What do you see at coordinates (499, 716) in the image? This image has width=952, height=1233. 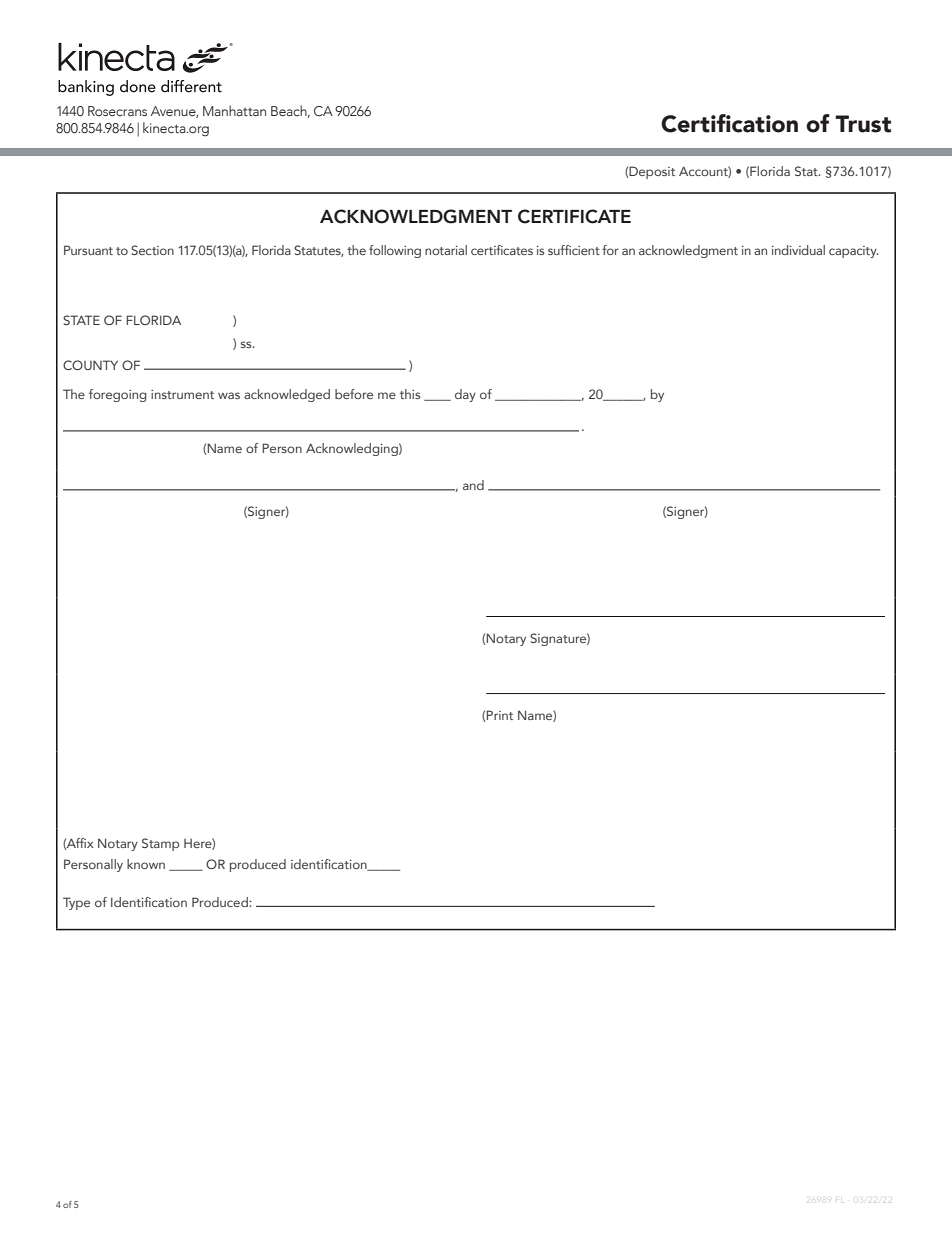 I see `Print` at bounding box center [499, 716].
